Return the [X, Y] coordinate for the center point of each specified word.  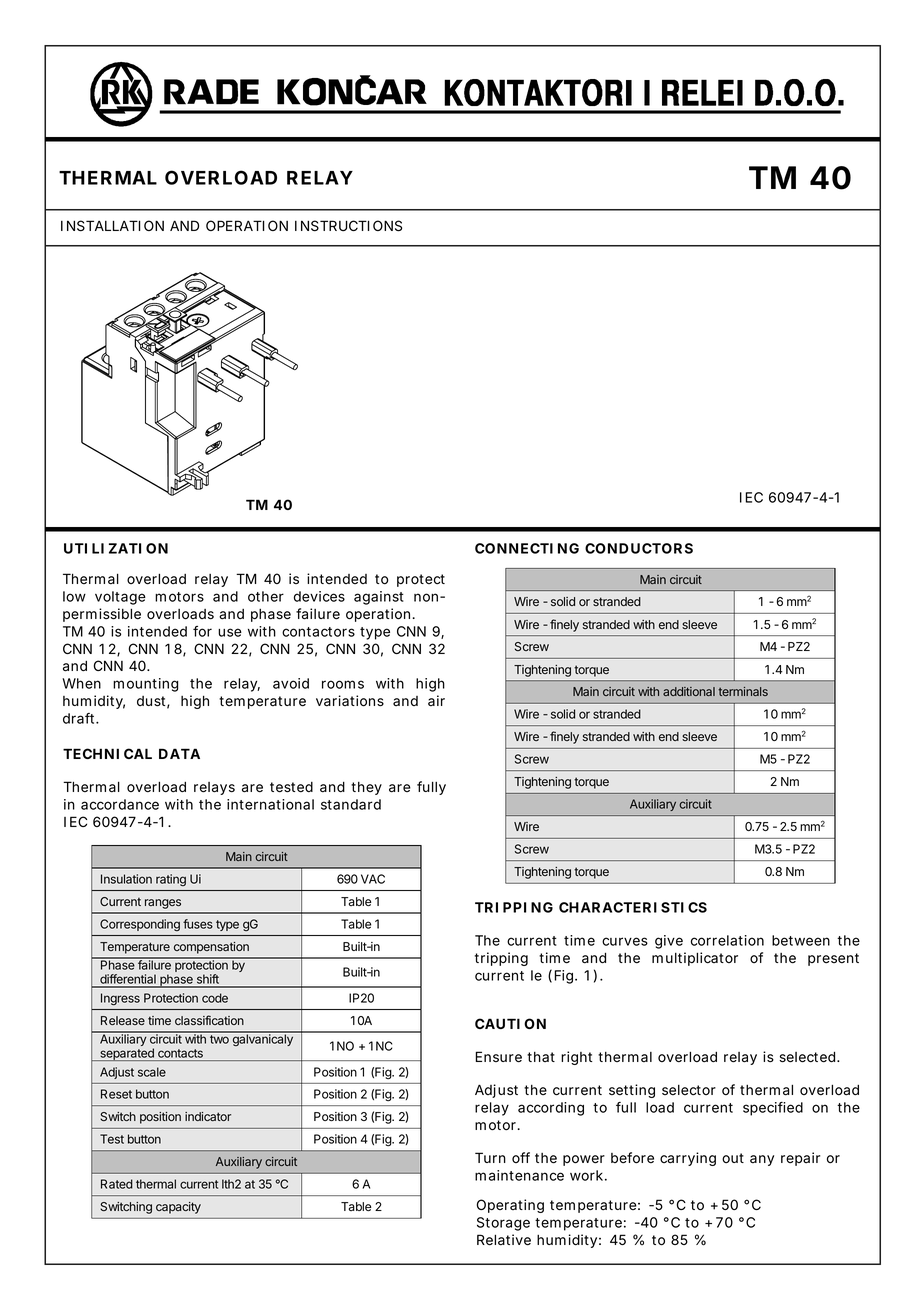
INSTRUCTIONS [348, 226]
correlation [727, 940]
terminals [743, 691]
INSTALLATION [112, 226]
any [762, 1160]
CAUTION [510, 1023]
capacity [178, 1208]
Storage [503, 1224]
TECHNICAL [107, 753]
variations [350, 701]
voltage [120, 598]
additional [689, 691]
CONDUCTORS [639, 548]
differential [128, 980]
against [379, 598]
